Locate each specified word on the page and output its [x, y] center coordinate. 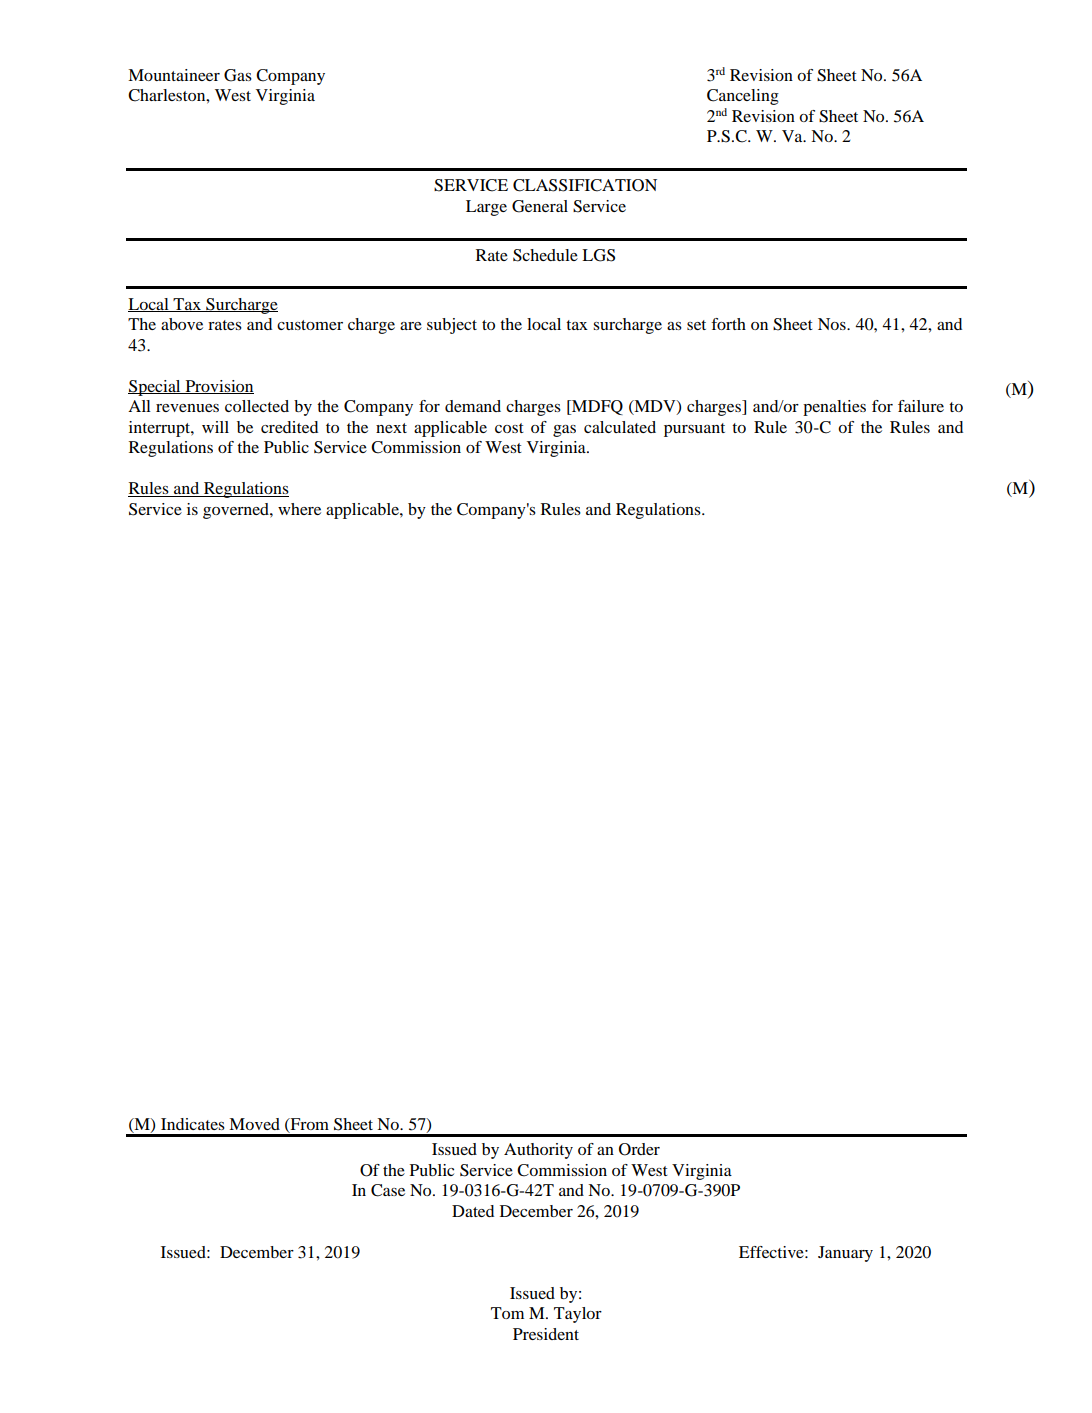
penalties [834, 408]
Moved [254, 1124]
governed [237, 511]
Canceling [743, 97]
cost [509, 428]
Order [639, 1149]
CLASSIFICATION [585, 185]
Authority [538, 1151]
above [182, 324]
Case [388, 1190]
